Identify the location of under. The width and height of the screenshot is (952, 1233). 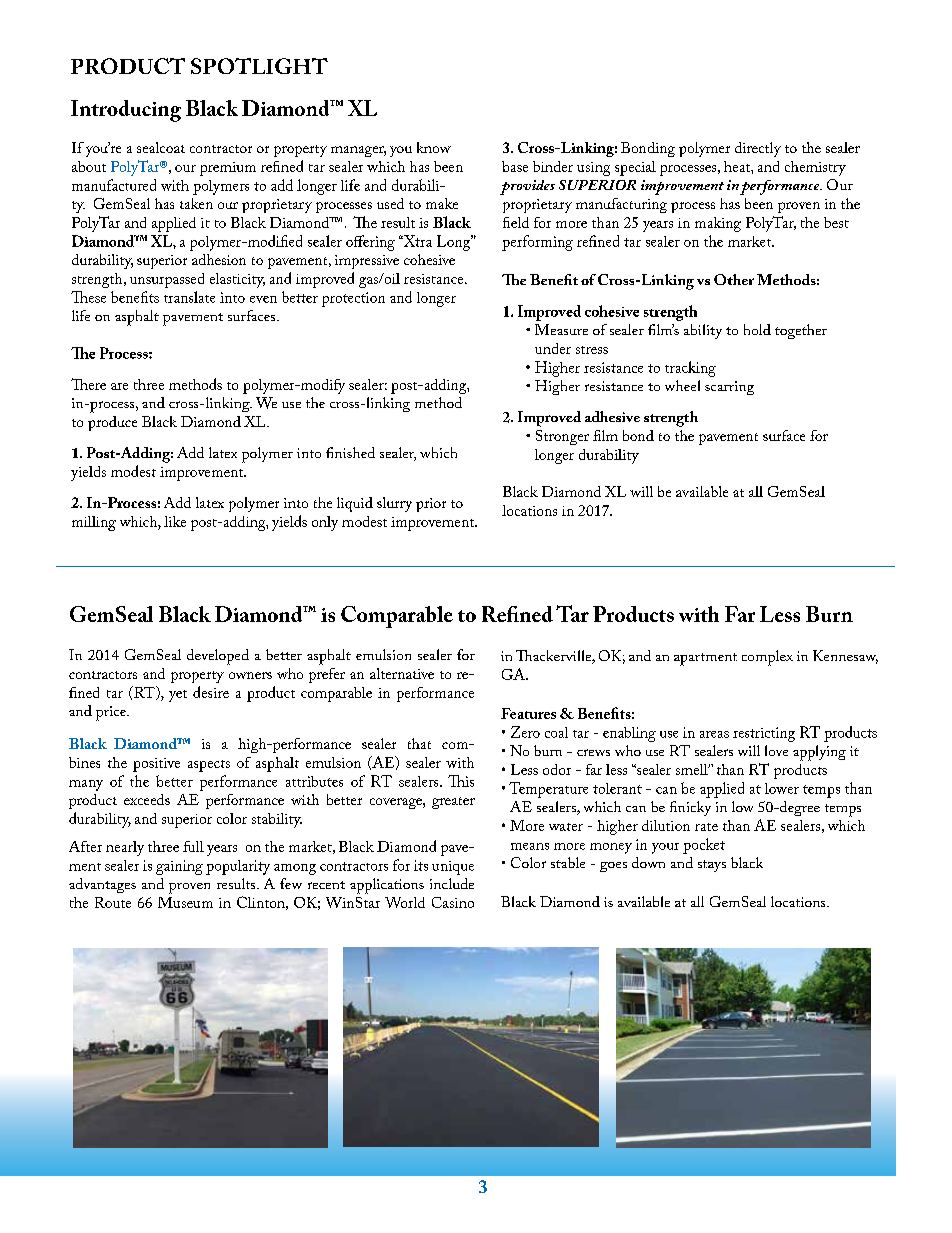
(553, 348).
